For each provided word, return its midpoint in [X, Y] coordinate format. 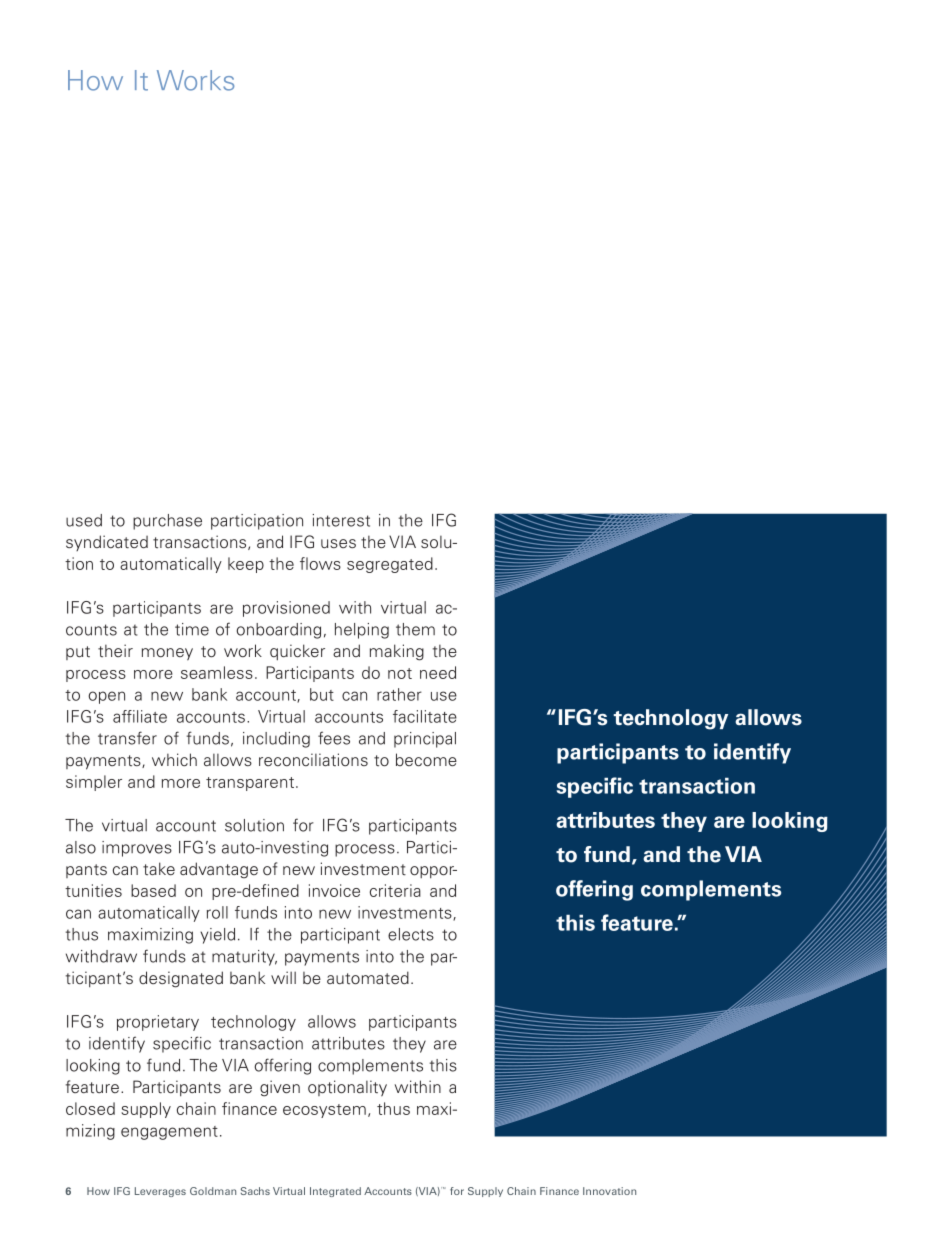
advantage [219, 870]
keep [246, 565]
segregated [390, 565]
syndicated [107, 543]
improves [137, 849]
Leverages [160, 1192]
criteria [395, 890]
